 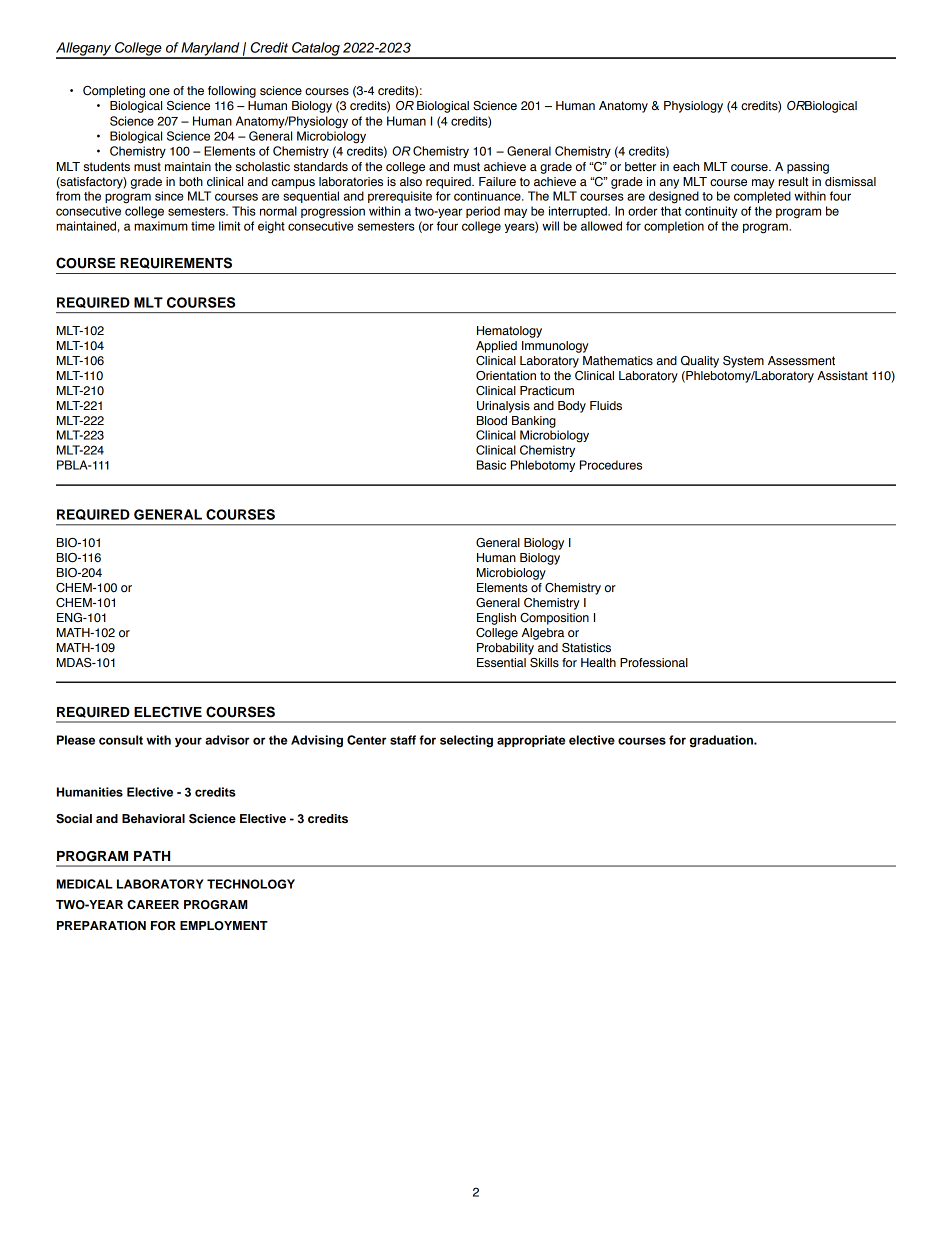 What do you see at coordinates (251, 884) in the document?
I see `TECHNOLOGY` at bounding box center [251, 884].
